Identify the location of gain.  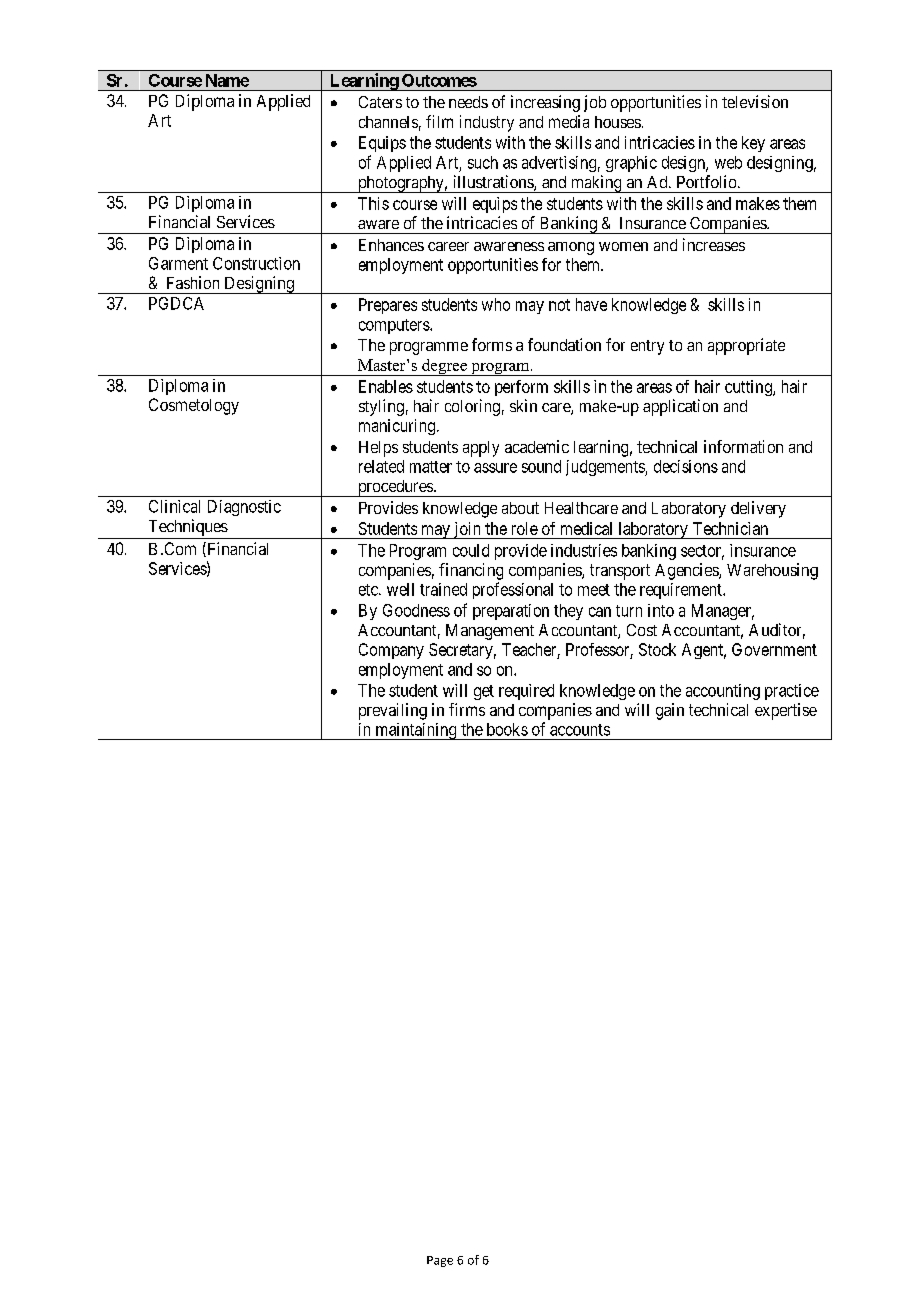
(670, 711).
